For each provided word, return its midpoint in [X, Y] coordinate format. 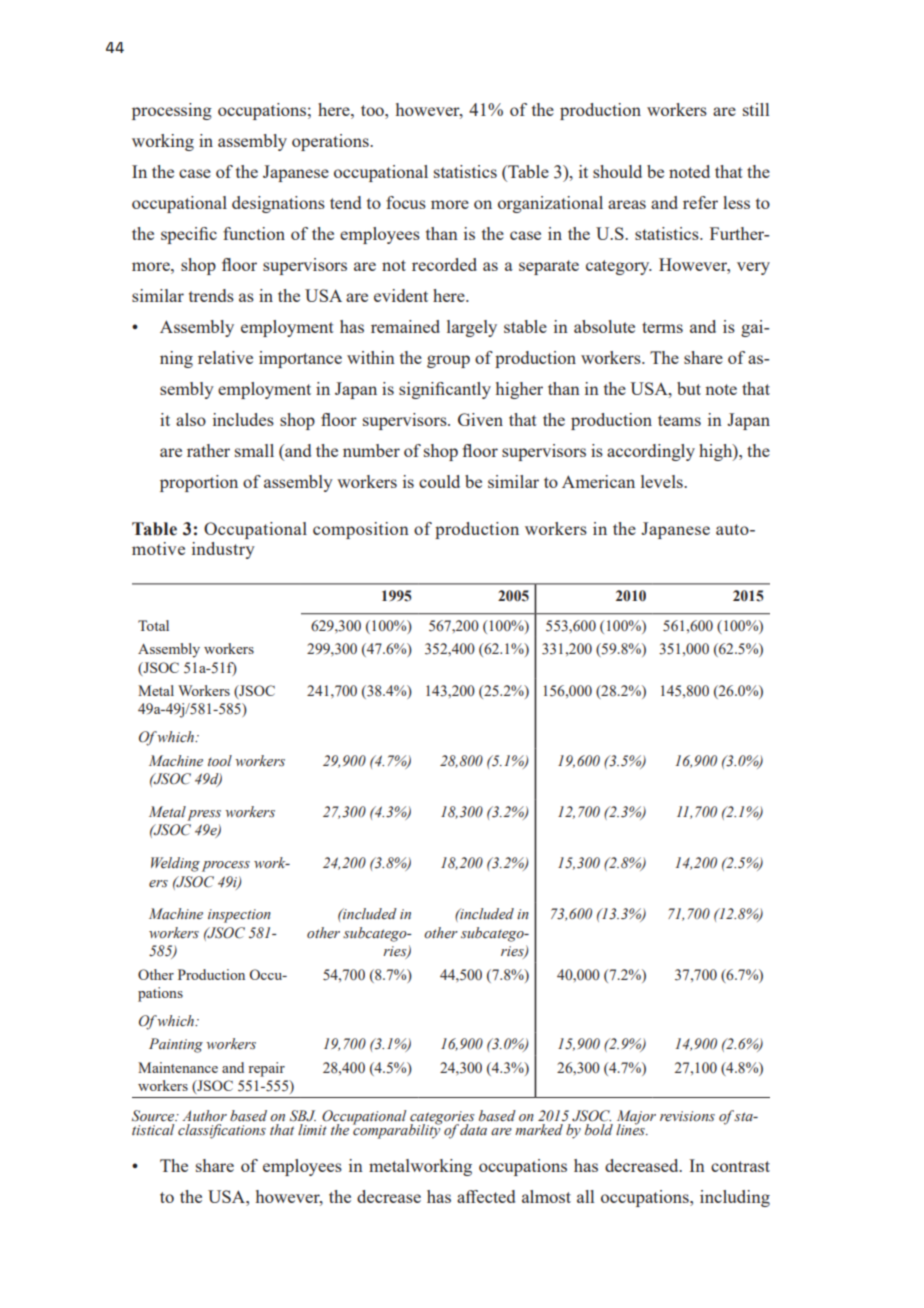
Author [204, 1115]
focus [406, 202]
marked [539, 1128]
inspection [239, 916]
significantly [445, 390]
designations [278, 204]
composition [361, 530]
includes [243, 419]
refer [700, 202]
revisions [687, 1116]
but [689, 388]
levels [663, 481]
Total [153, 625]
